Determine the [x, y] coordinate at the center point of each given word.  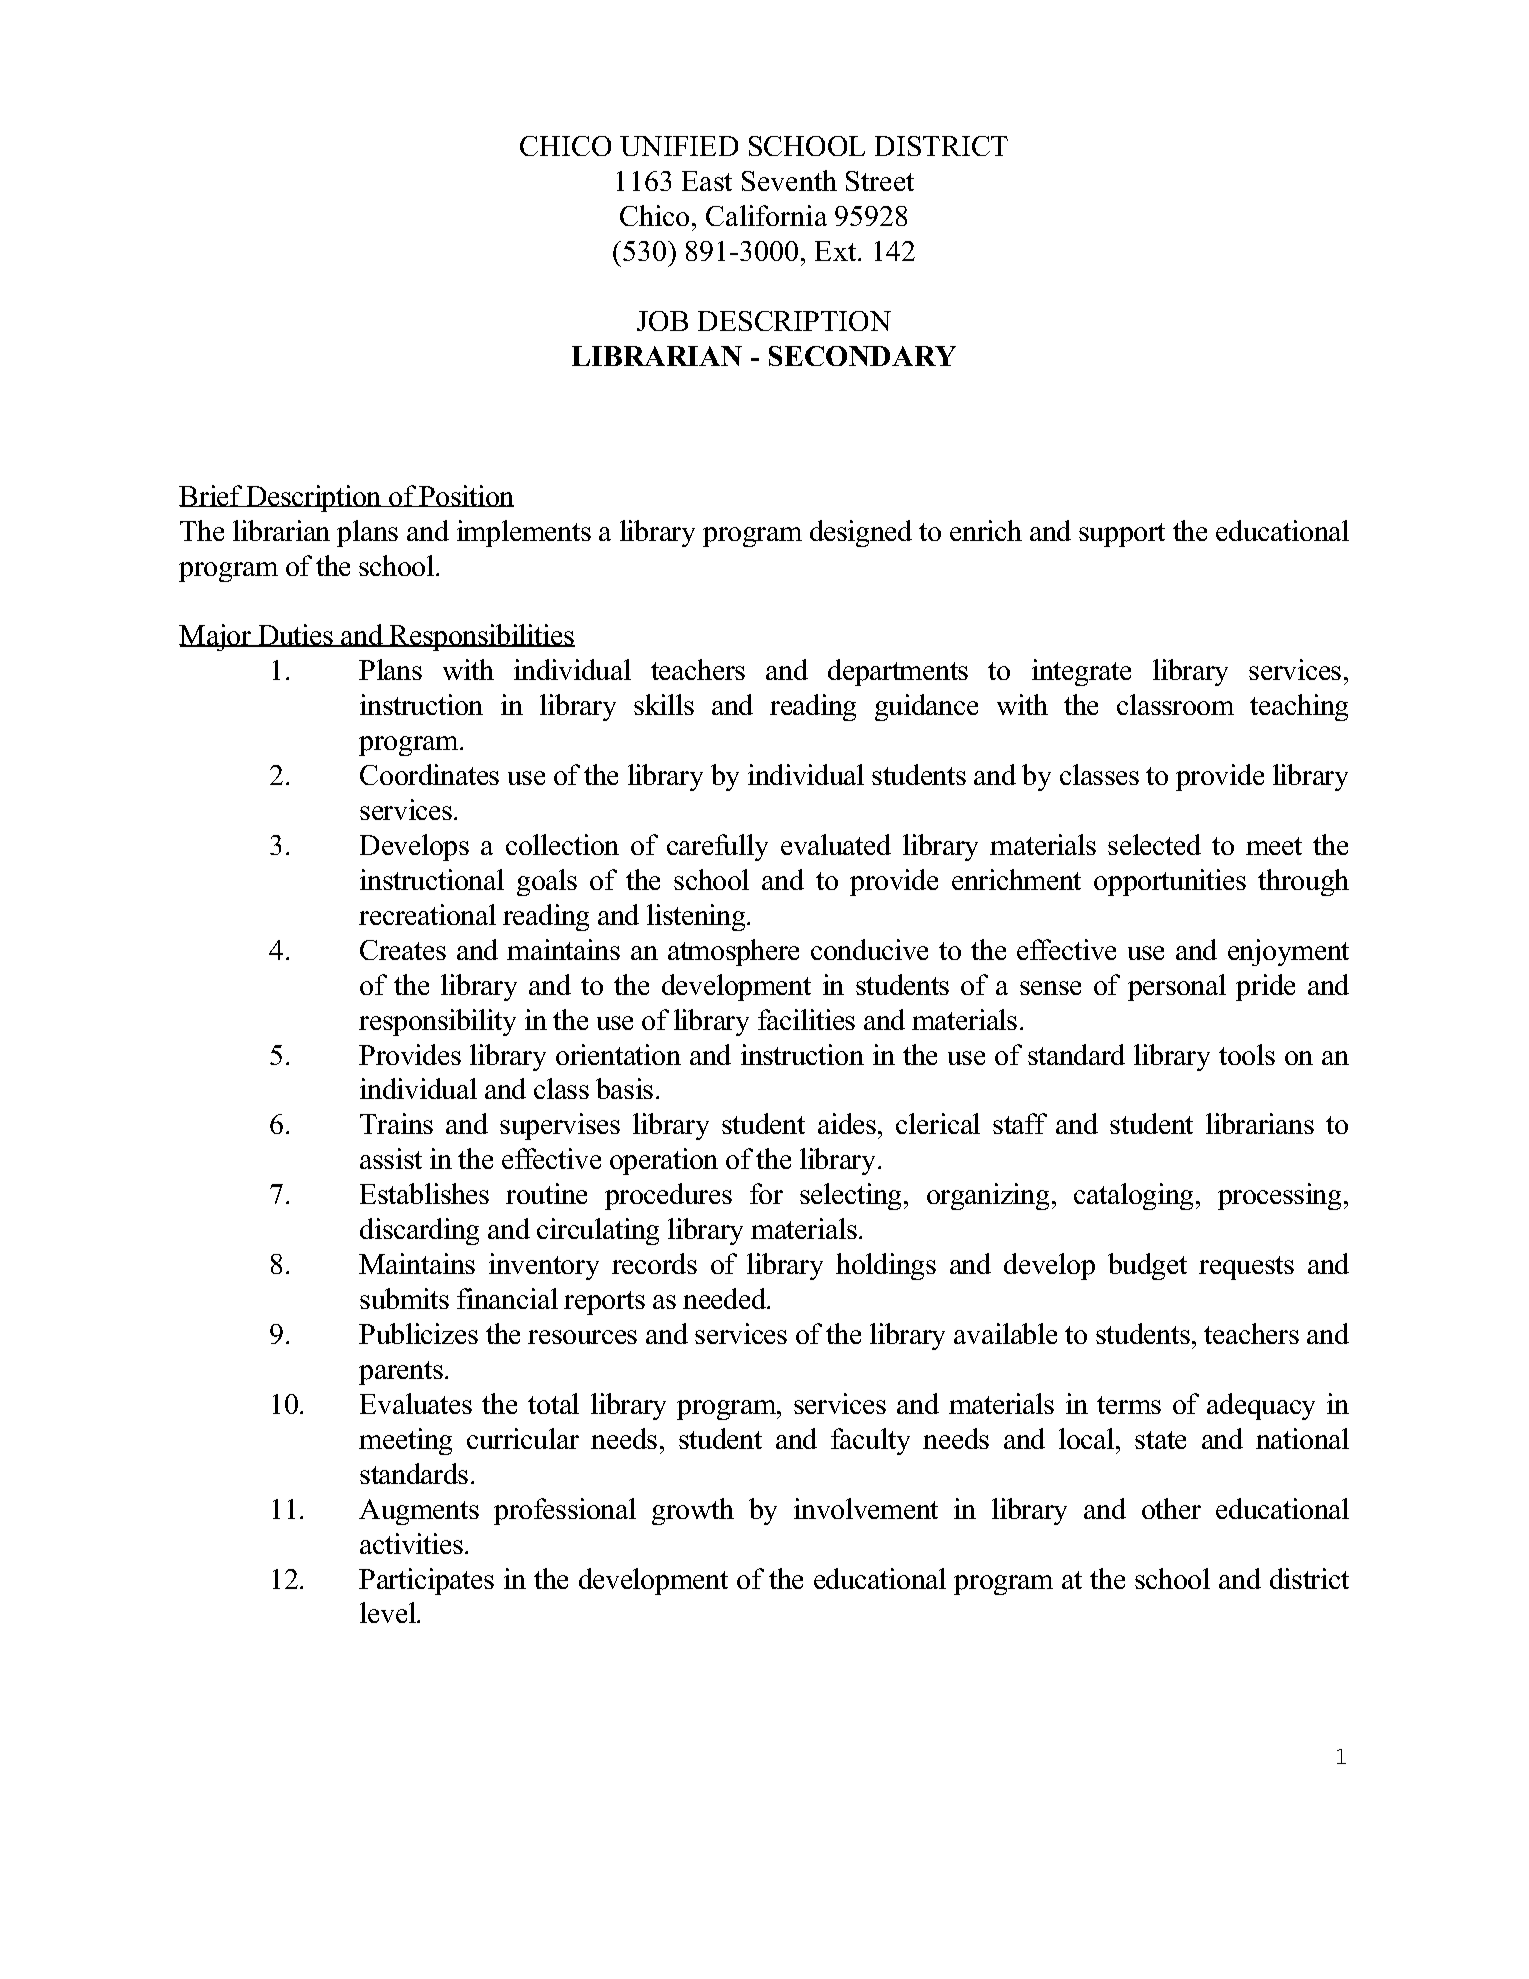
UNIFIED [679, 146]
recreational [427, 914]
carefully [717, 847]
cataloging [1135, 1196]
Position [466, 496]
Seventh [789, 180]
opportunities [1170, 882]
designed [861, 533]
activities [413, 1543]
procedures [668, 1196]
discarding [419, 1231]
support [1122, 535]
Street [880, 181]
